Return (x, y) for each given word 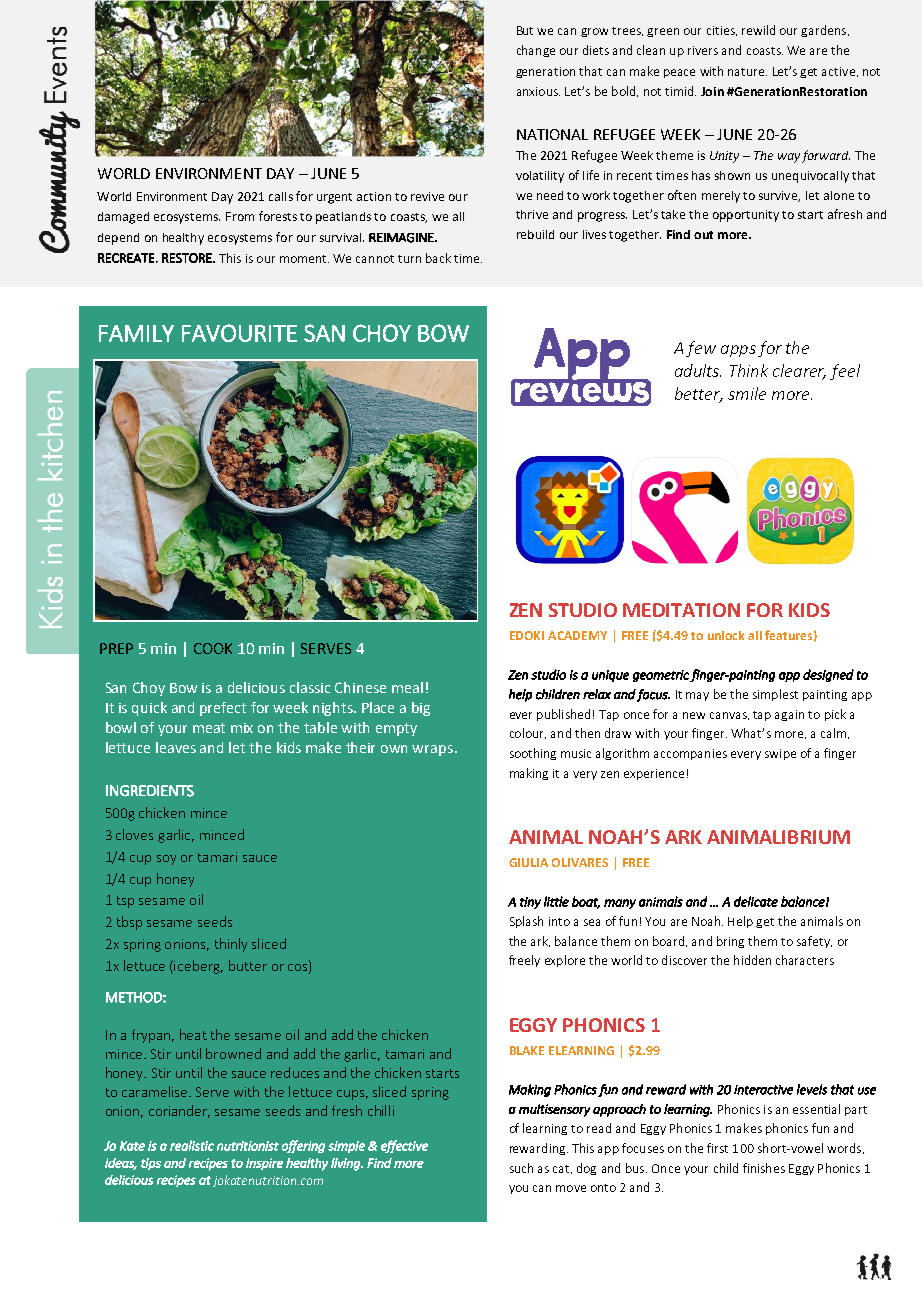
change (536, 51)
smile (747, 393)
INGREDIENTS (150, 791)
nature (747, 72)
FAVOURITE (239, 333)
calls (281, 196)
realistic (192, 1145)
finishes (764, 1168)
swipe (780, 754)
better (699, 395)
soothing (533, 754)
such (521, 1168)
